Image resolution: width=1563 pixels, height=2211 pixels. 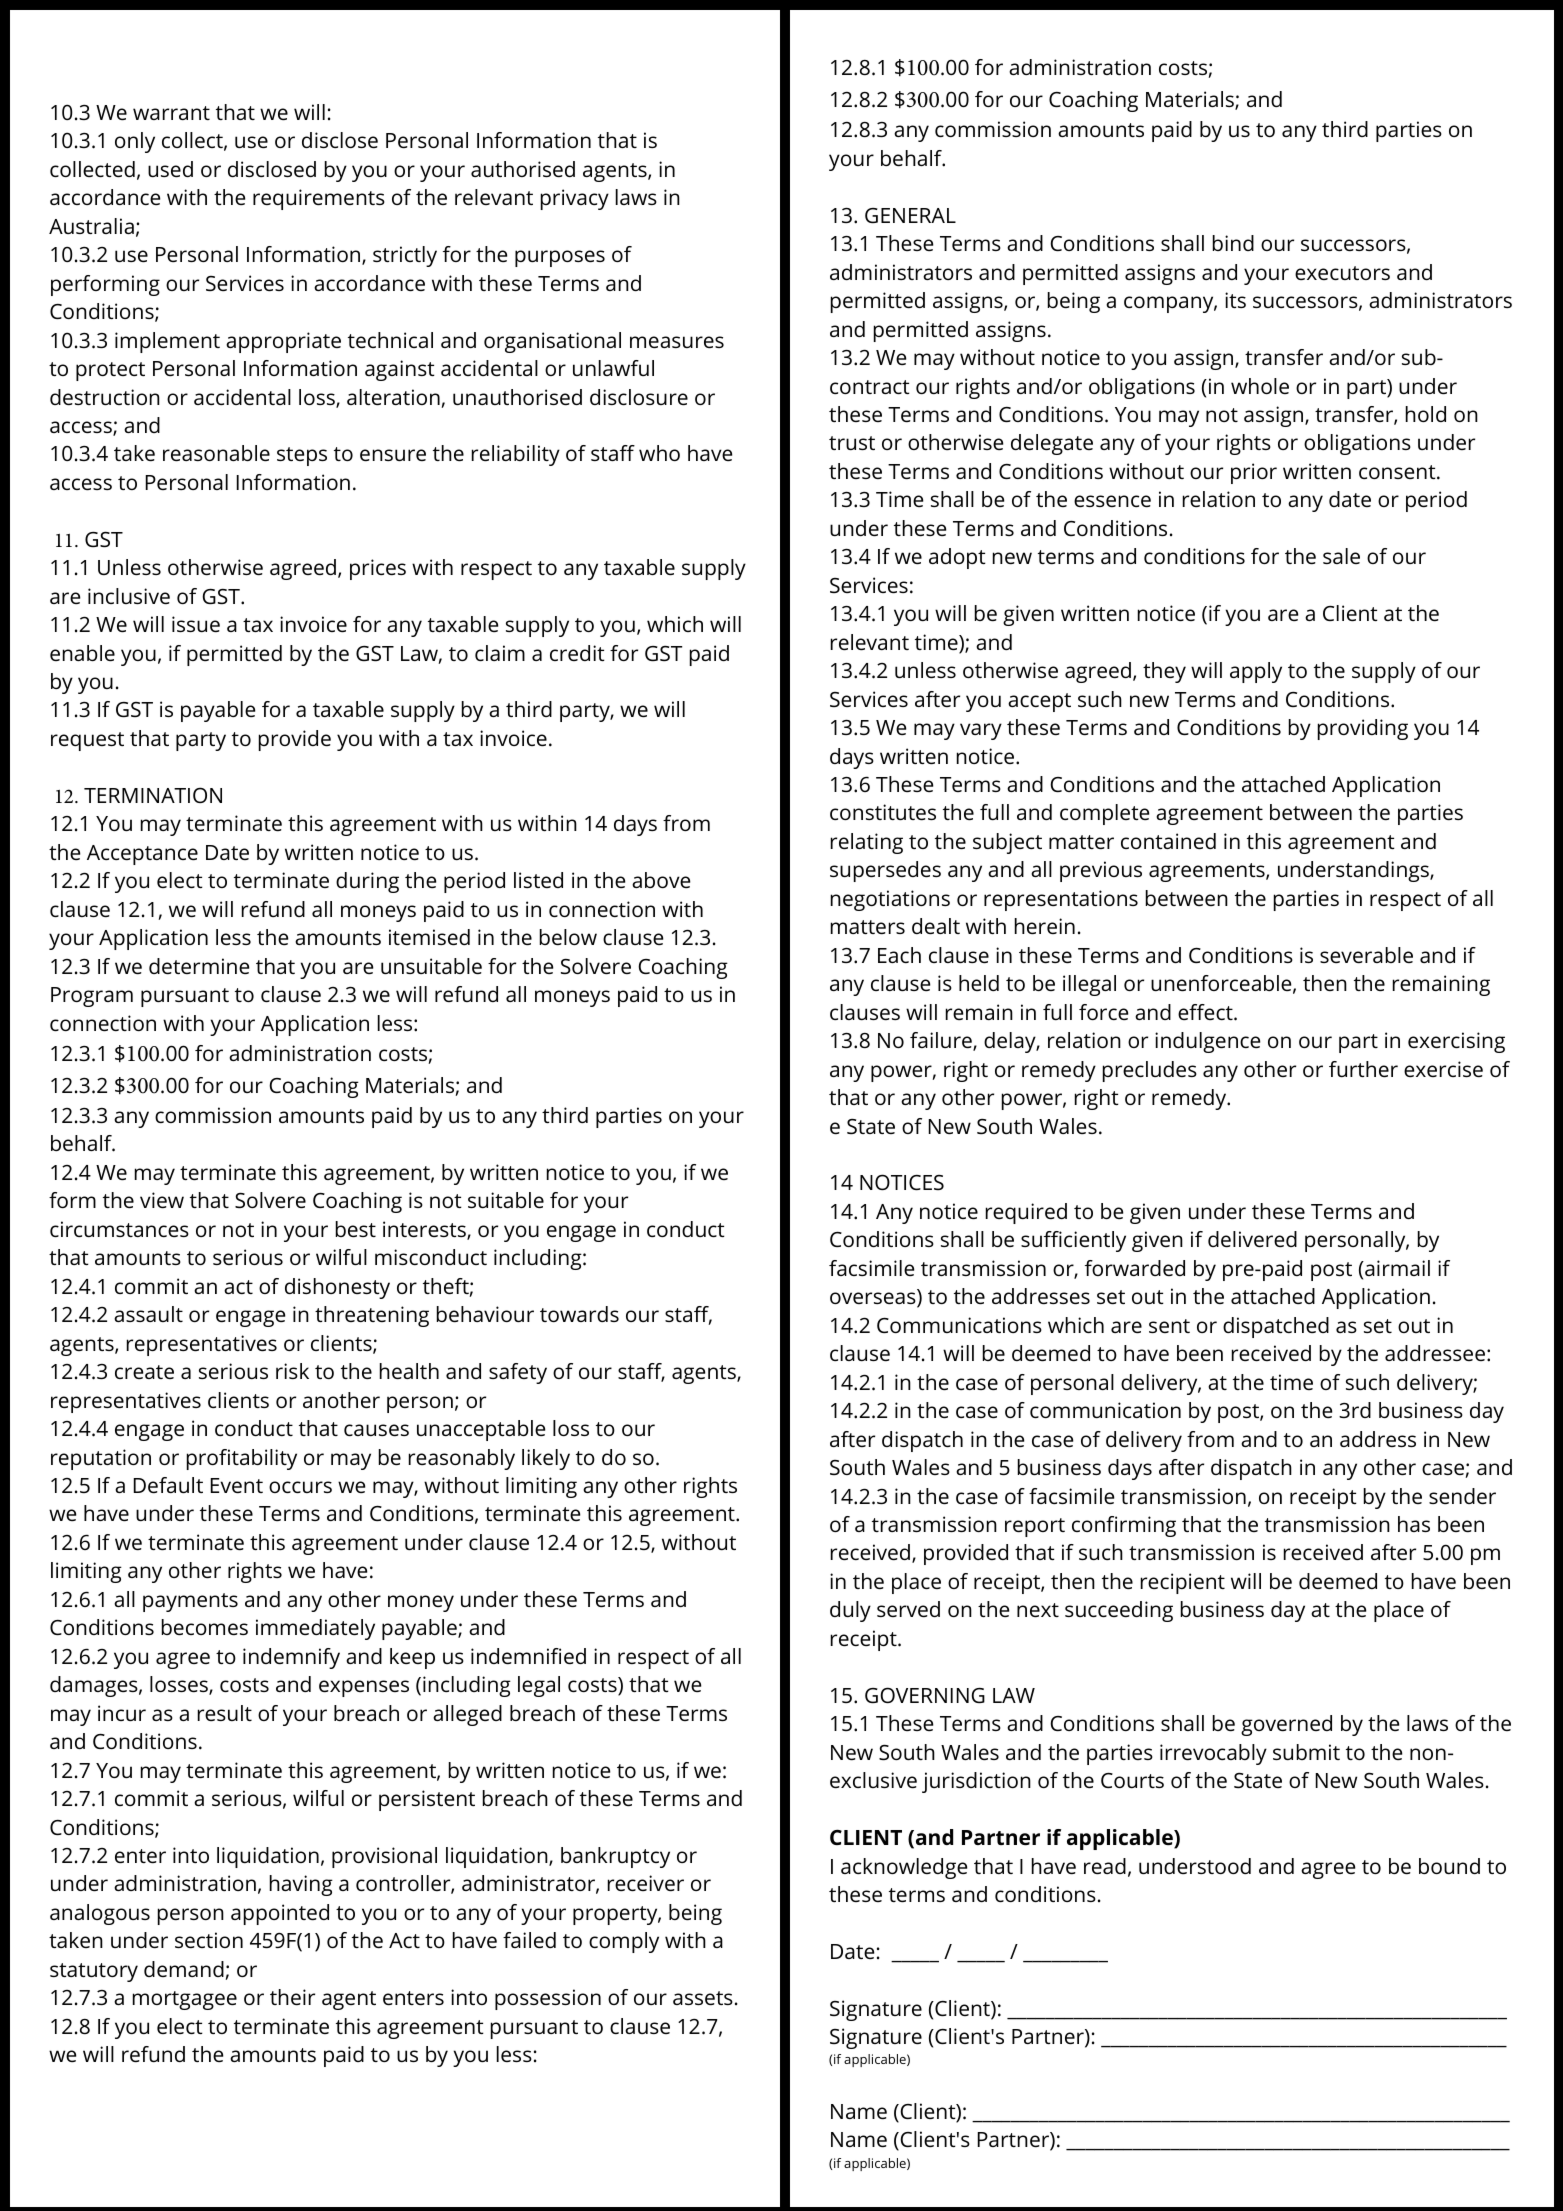 I want to click on TERMINATION, so click(x=153, y=795).
